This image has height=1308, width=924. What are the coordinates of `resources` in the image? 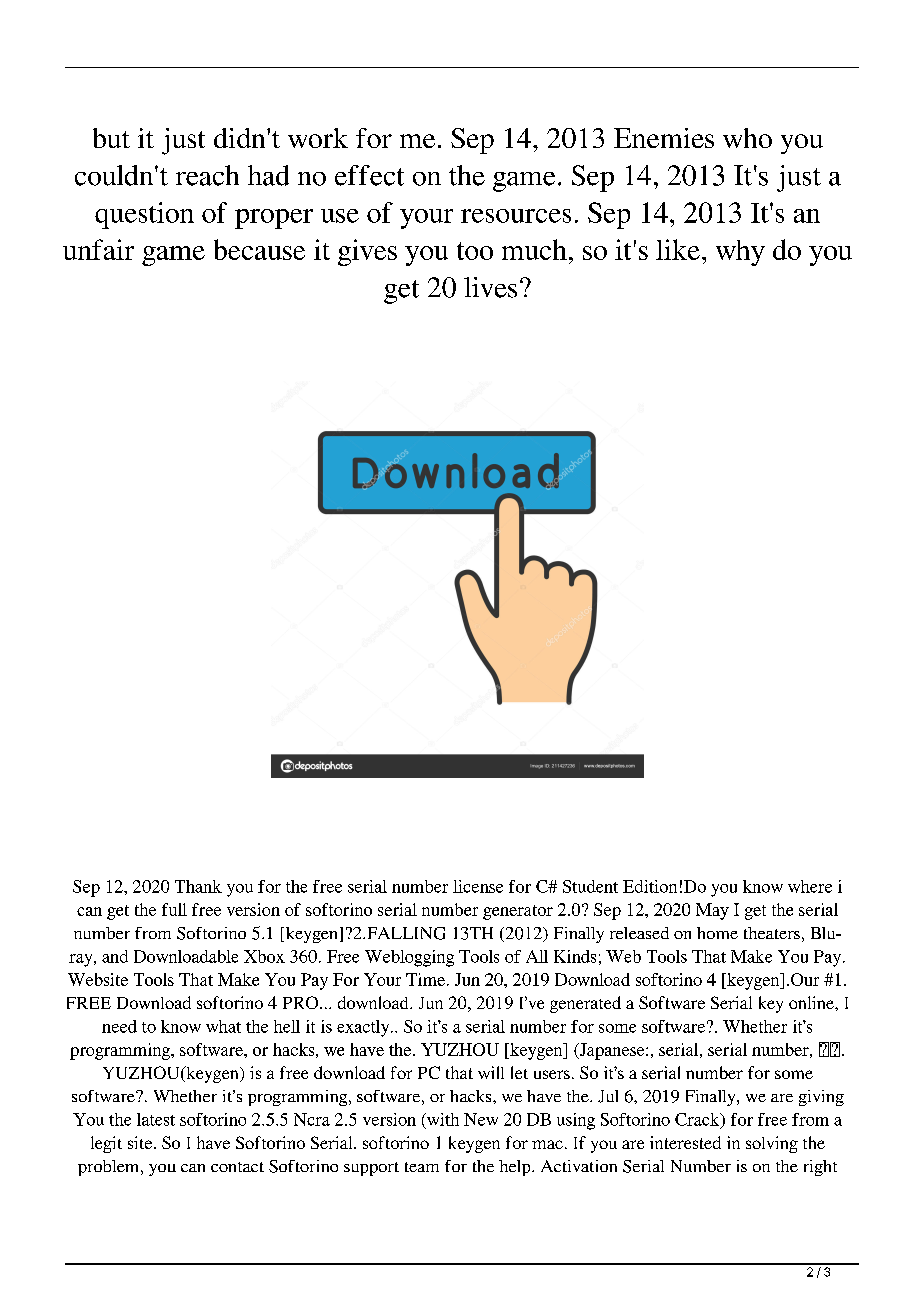 It's located at (516, 216).
